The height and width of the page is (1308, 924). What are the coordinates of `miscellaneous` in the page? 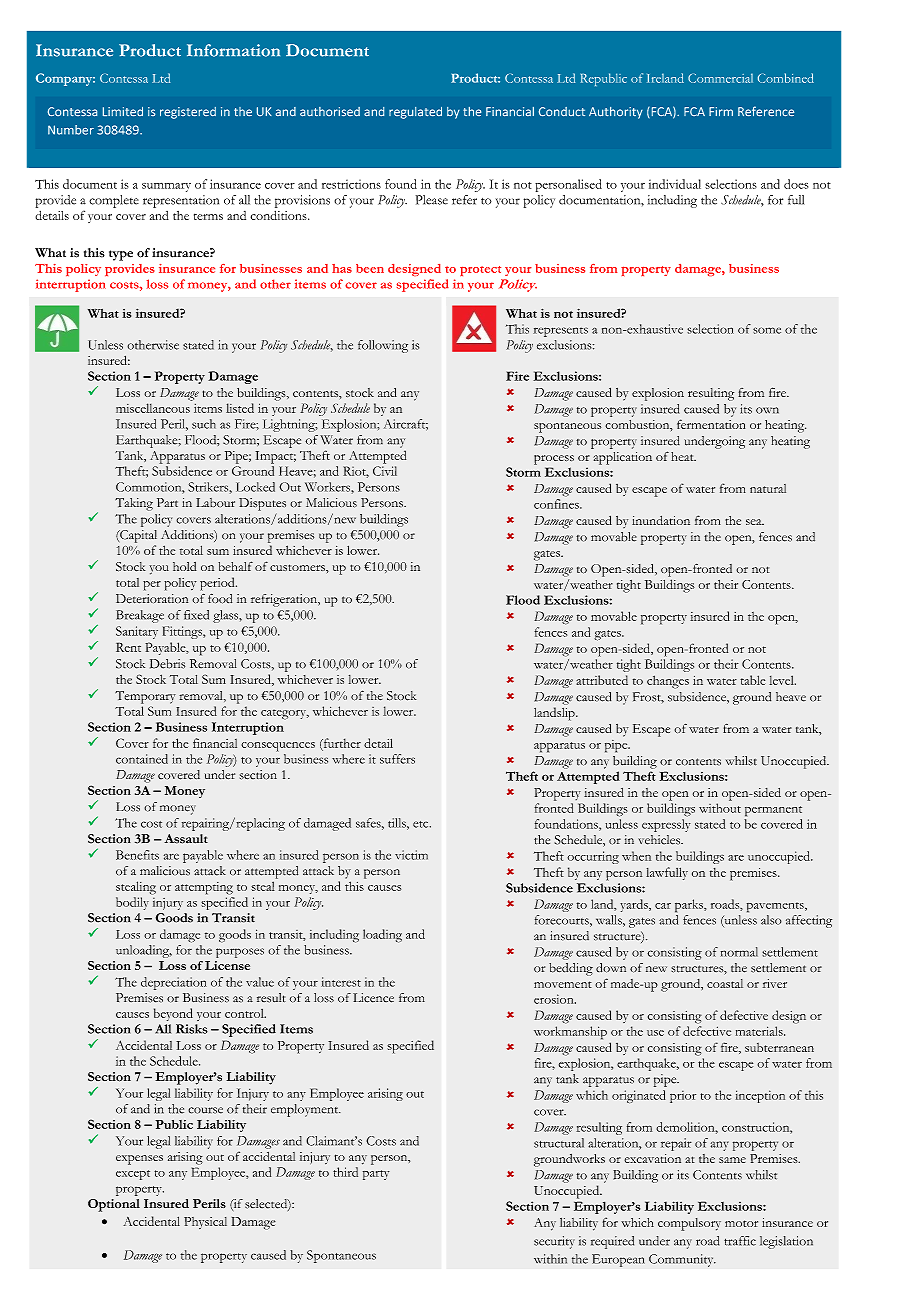 It's located at (153, 408).
